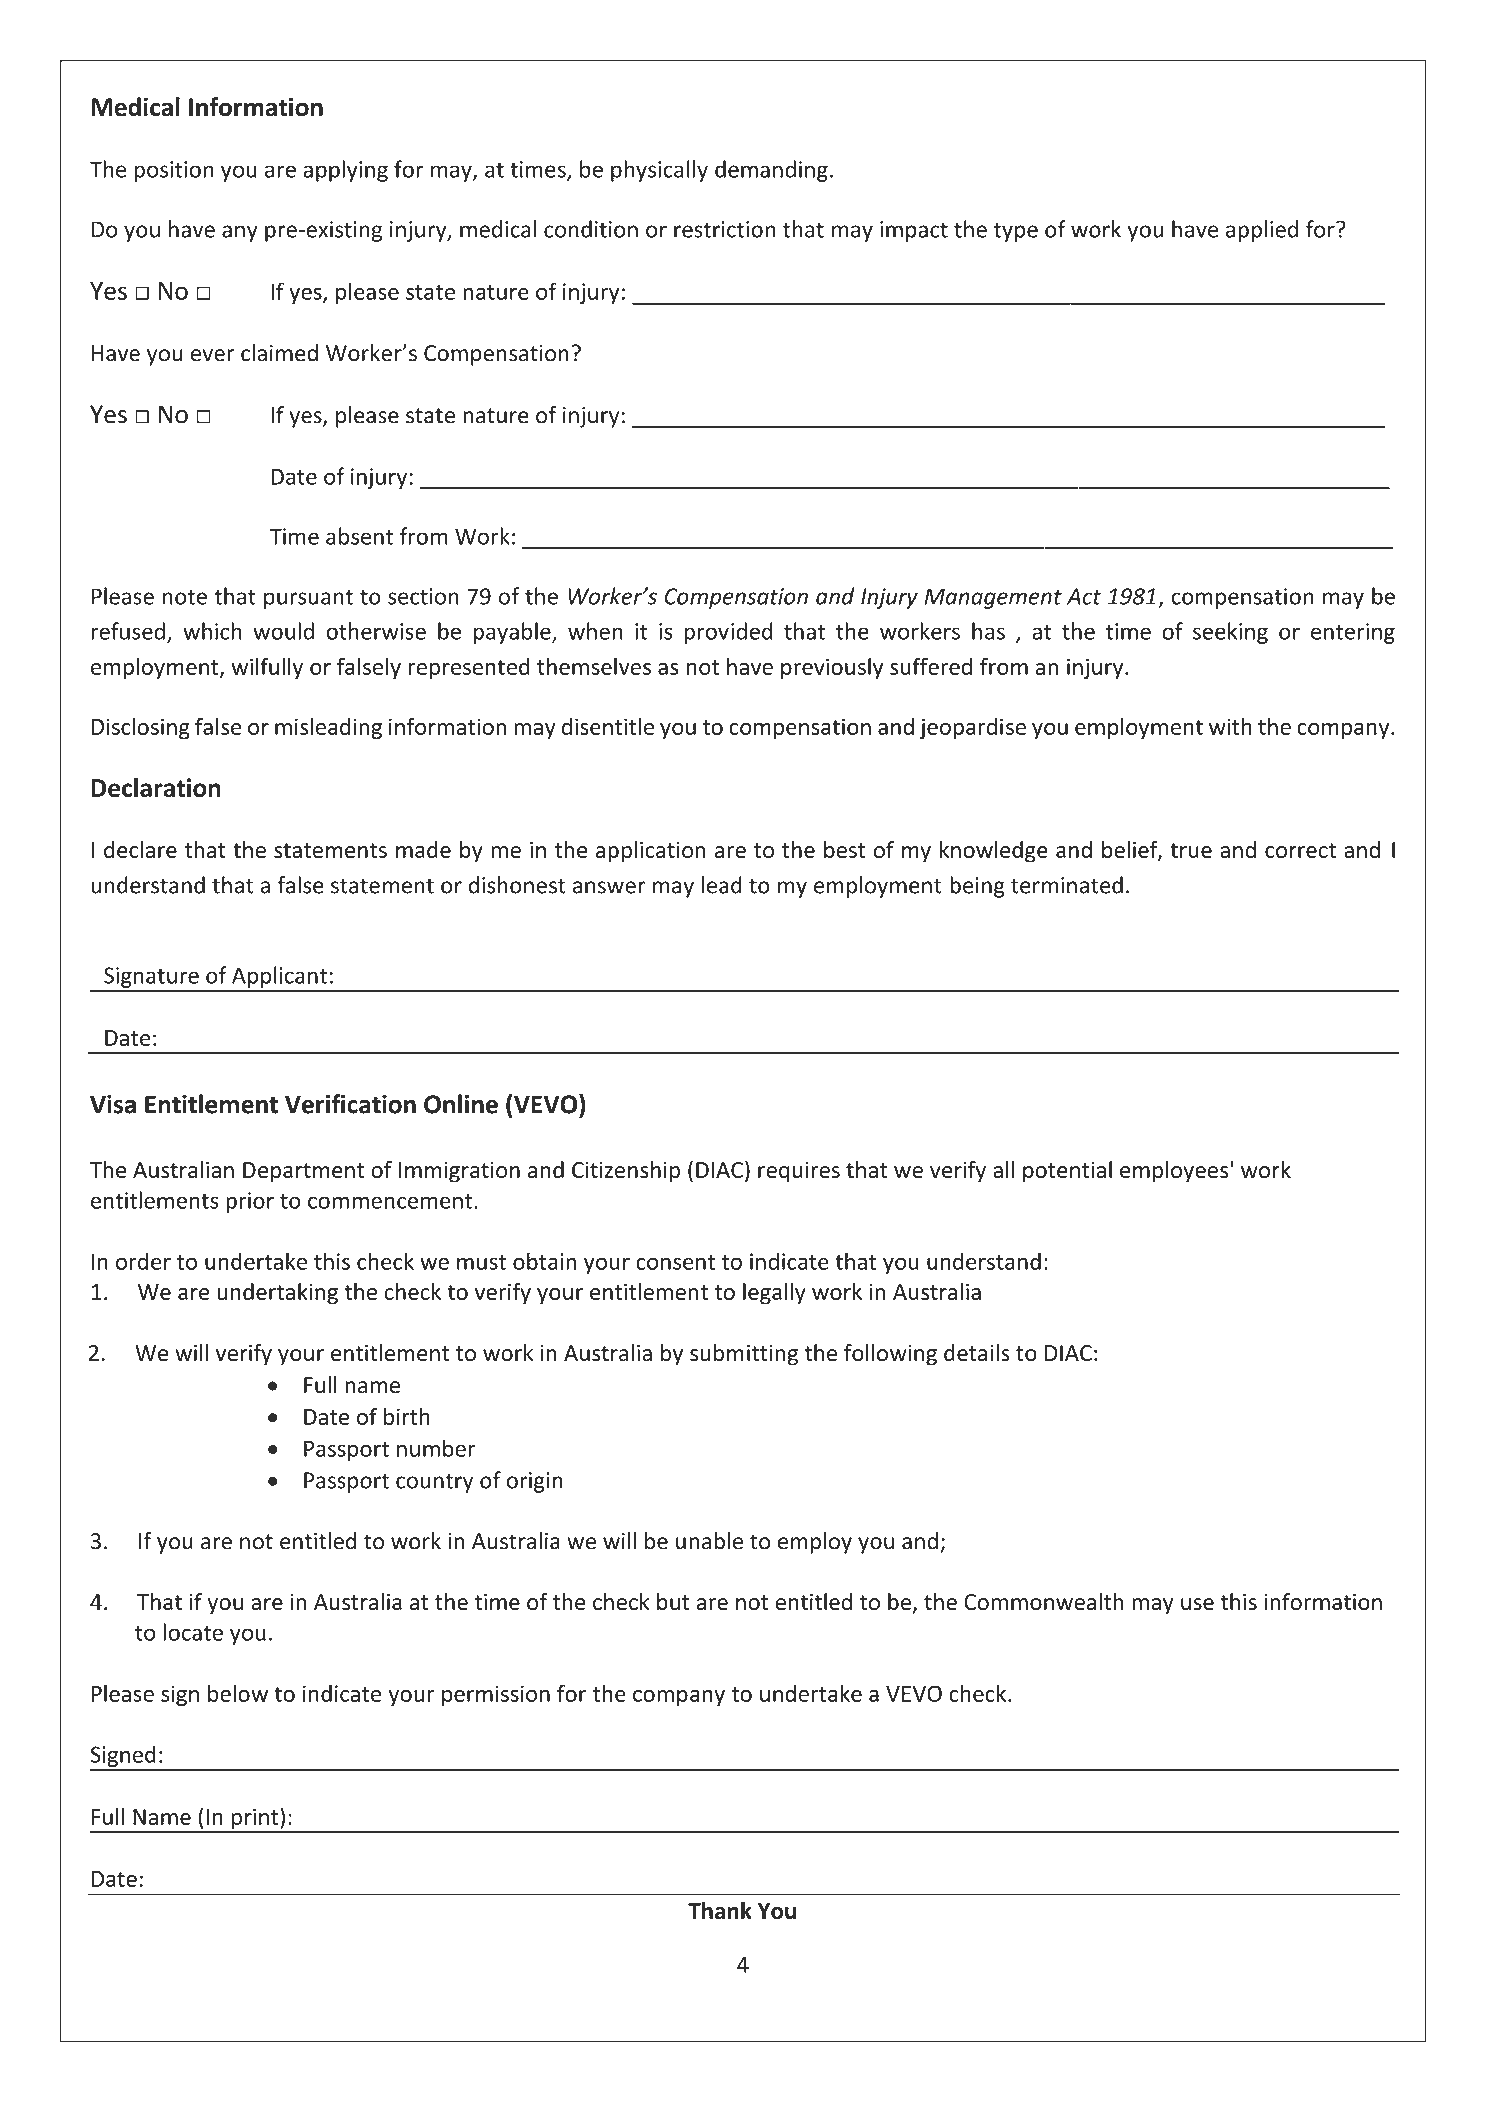 The width and height of the screenshot is (1486, 2102). Describe the element at coordinates (774, 1294) in the screenshot. I see `legally` at that location.
